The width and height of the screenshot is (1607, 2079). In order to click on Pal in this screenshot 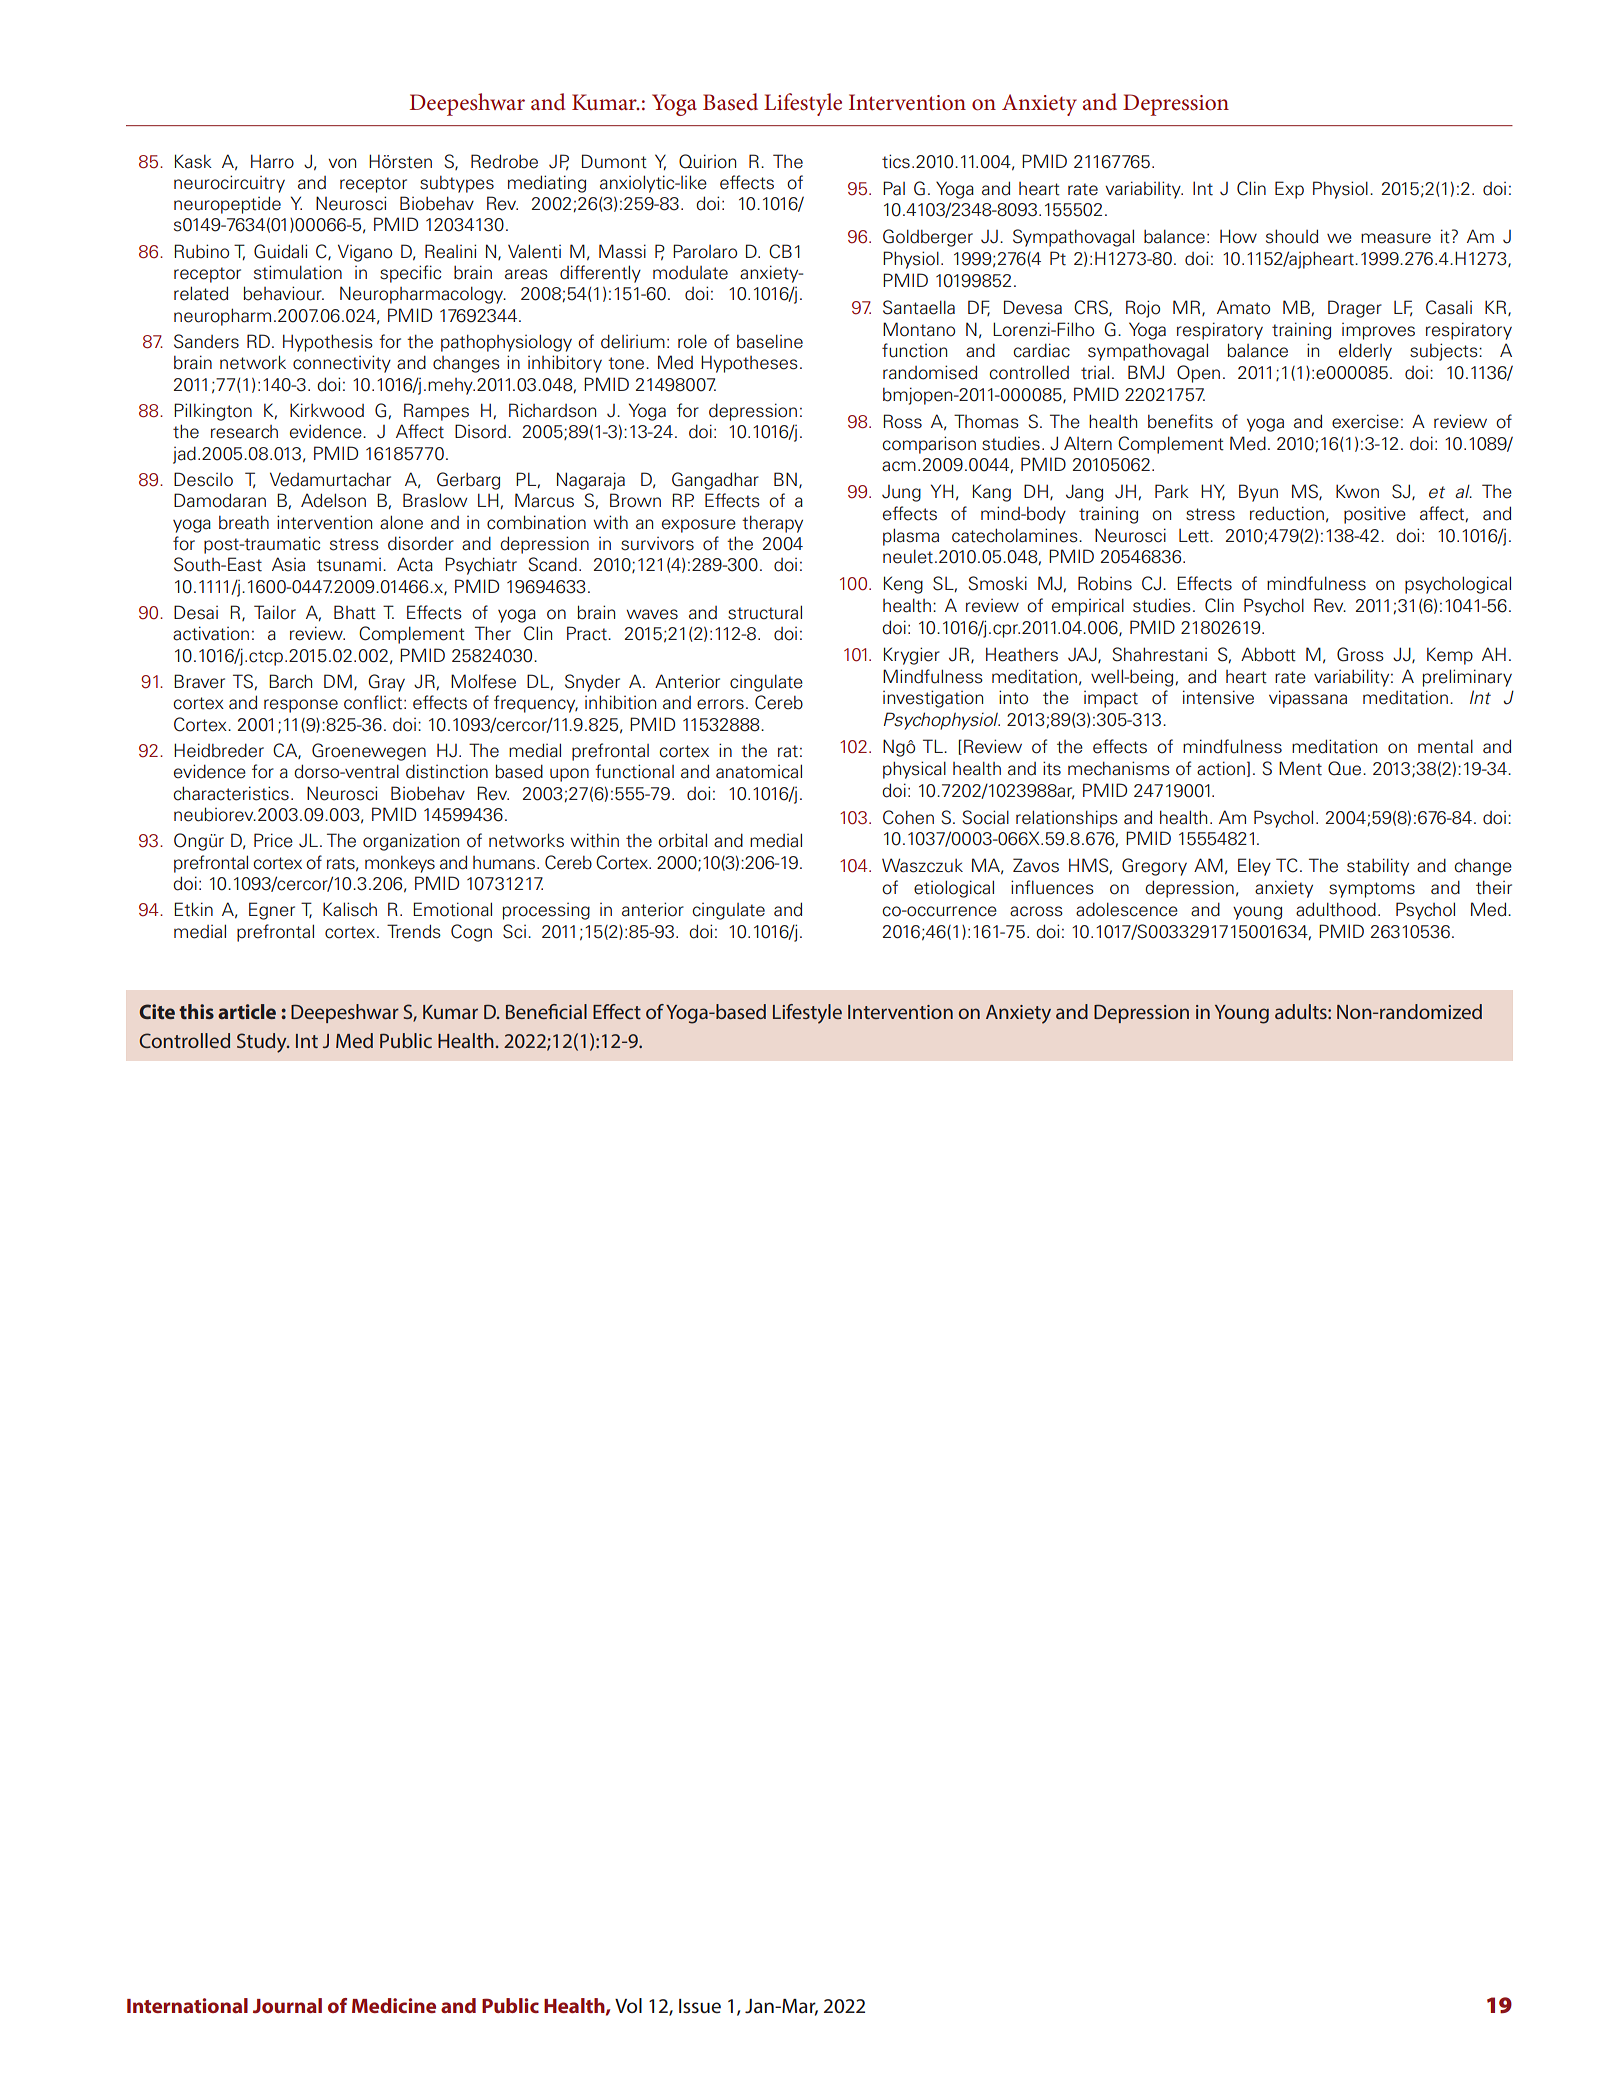, I will do `click(894, 188)`.
